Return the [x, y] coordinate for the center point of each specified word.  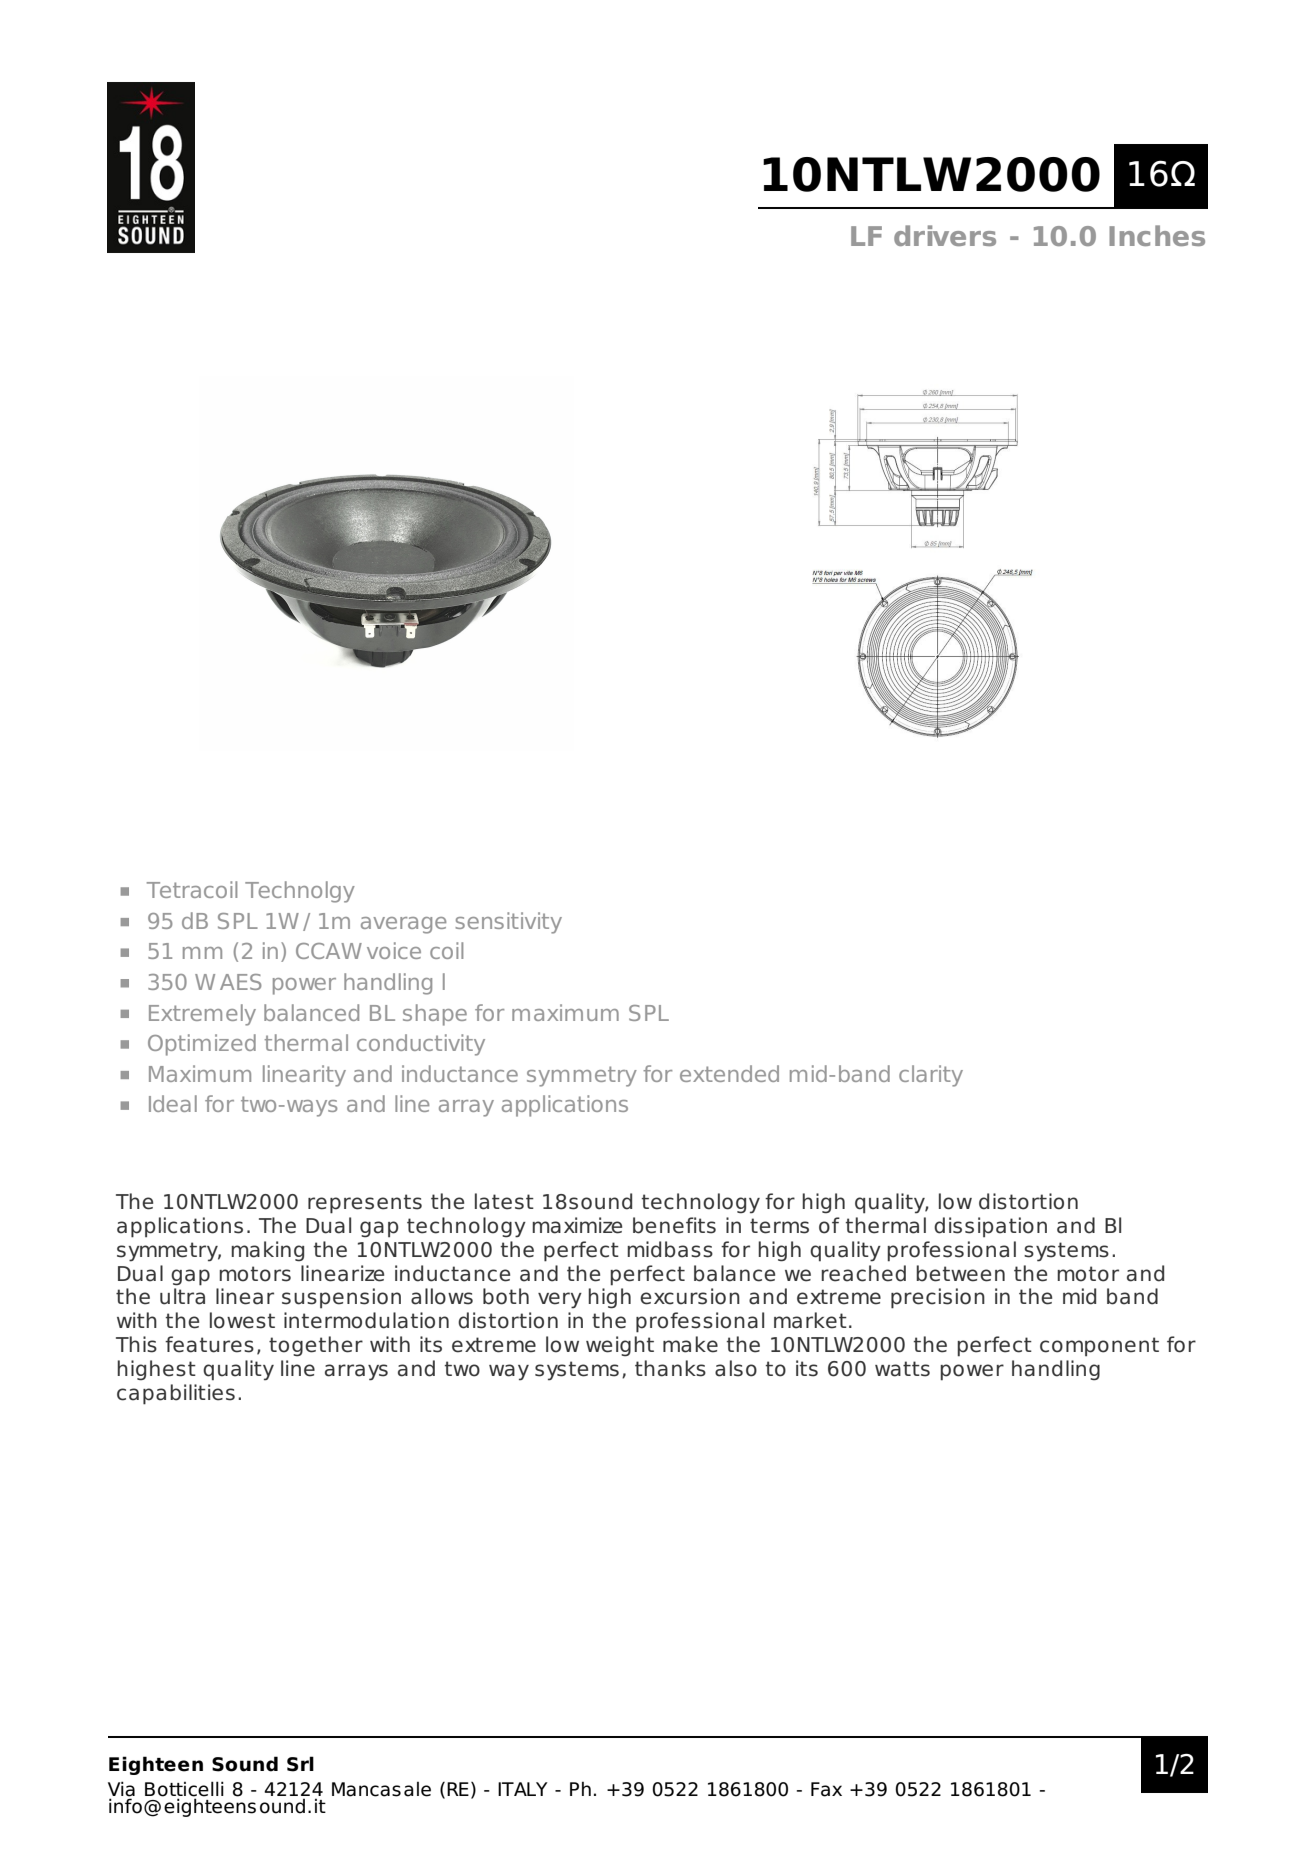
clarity [931, 1076]
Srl [300, 1764]
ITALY [523, 1789]
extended [729, 1073]
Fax [826, 1789]
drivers [945, 235]
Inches [1157, 235]
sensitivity [508, 923]
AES [241, 982]
